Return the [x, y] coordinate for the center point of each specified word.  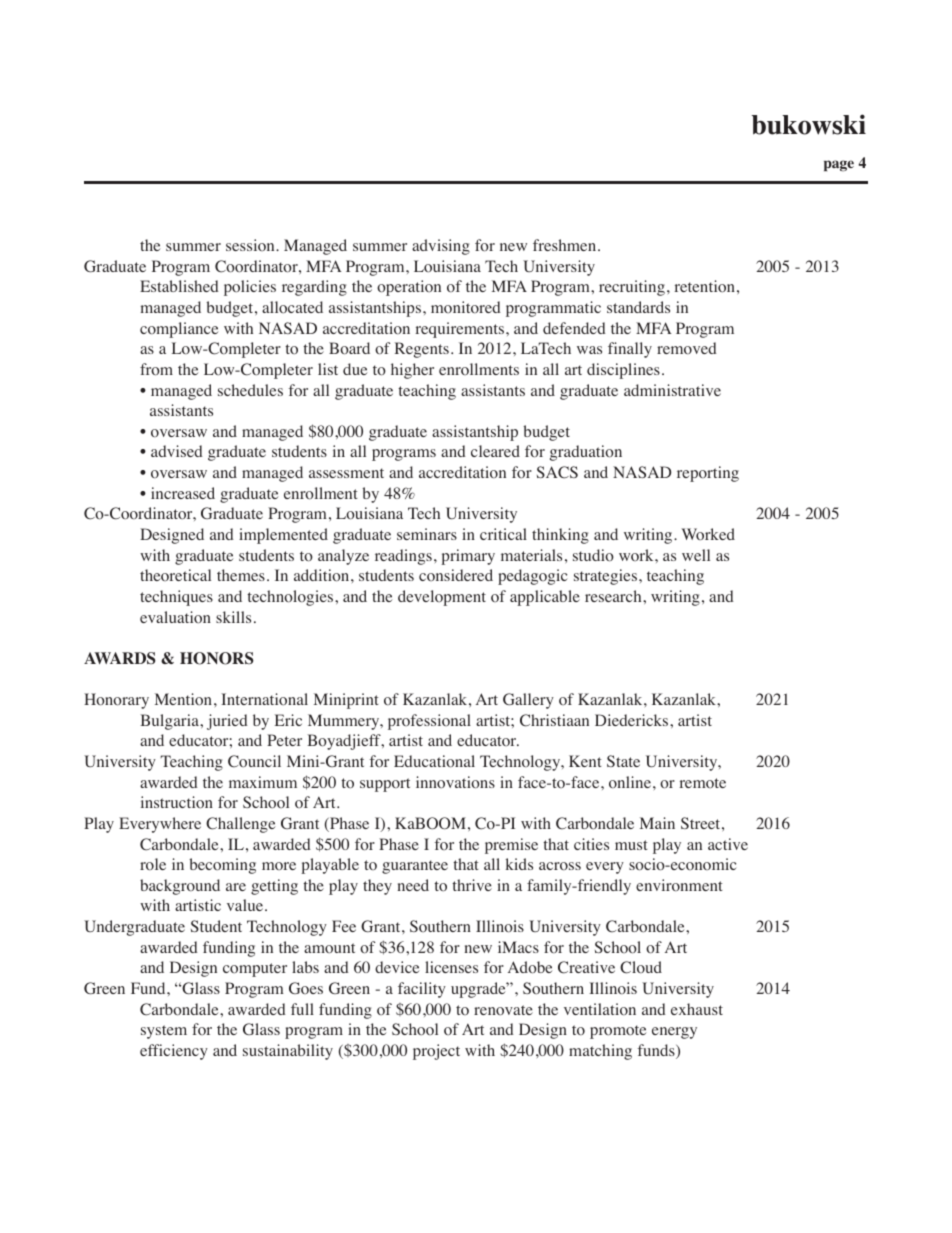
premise [511, 846]
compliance [179, 330]
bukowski [809, 124]
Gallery [528, 701]
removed [687, 348]
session [251, 245]
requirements [461, 330]
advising [441, 247]
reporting [708, 474]
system [164, 1032]
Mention [183, 699]
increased [183, 493]
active [728, 844]
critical [503, 534]
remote [702, 783]
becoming [222, 866]
